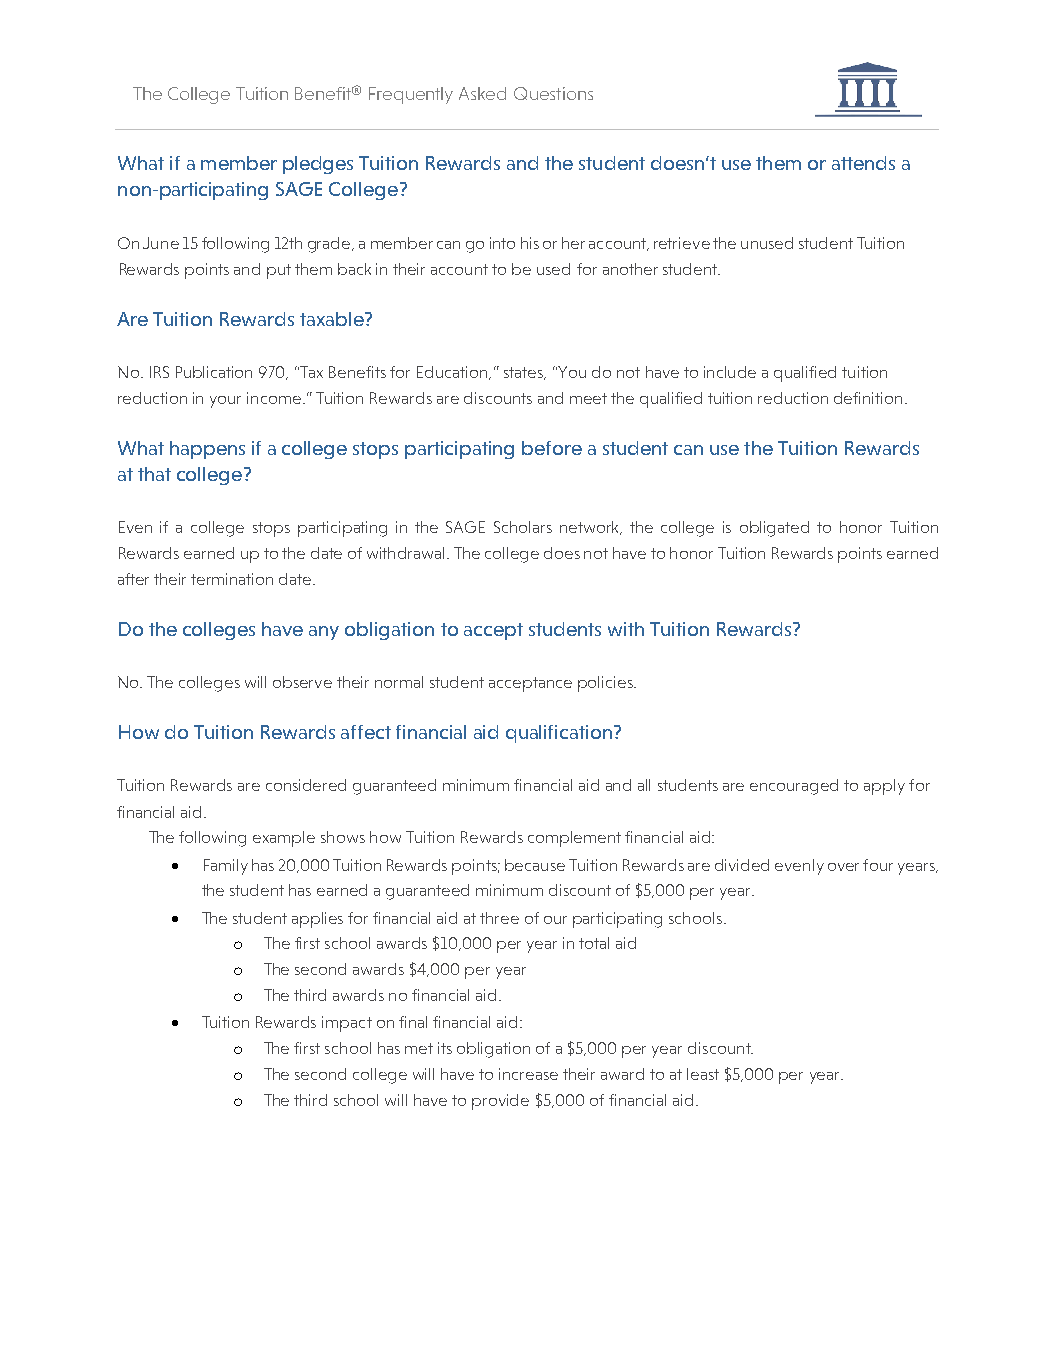  Describe the element at coordinates (306, 785) in the screenshot. I see `considered` at that location.
